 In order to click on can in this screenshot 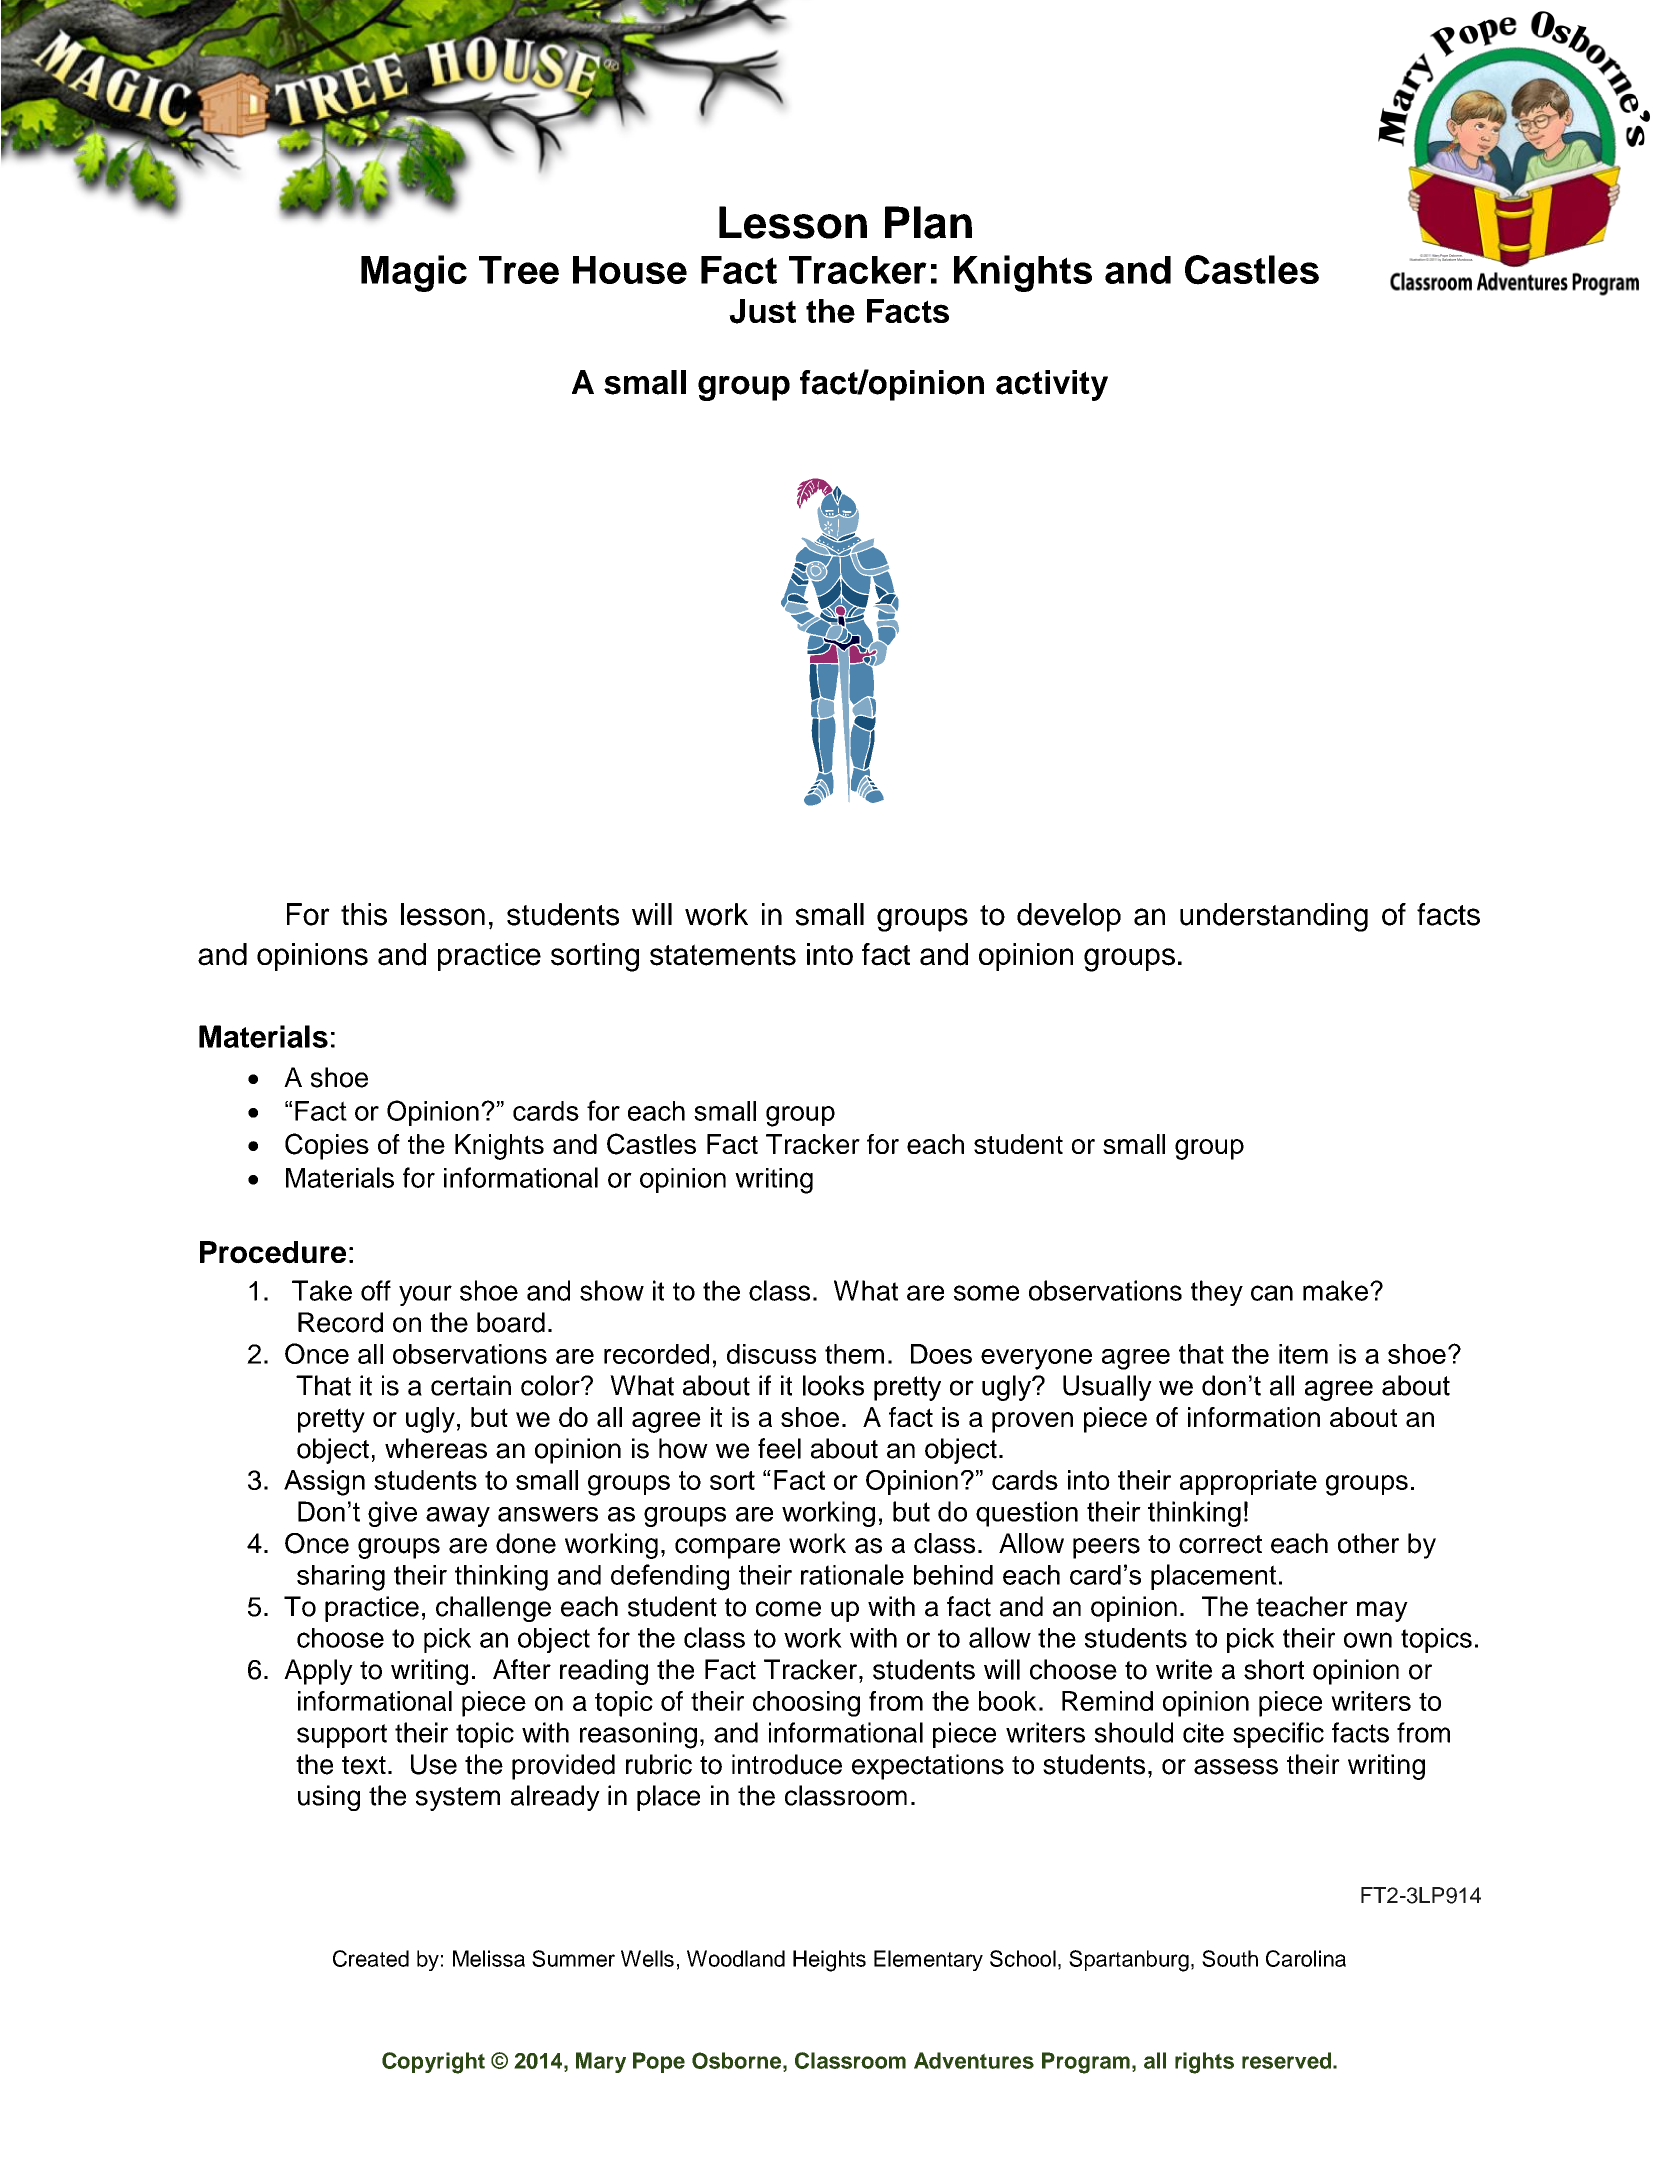, I will do `click(1272, 1293)`.
